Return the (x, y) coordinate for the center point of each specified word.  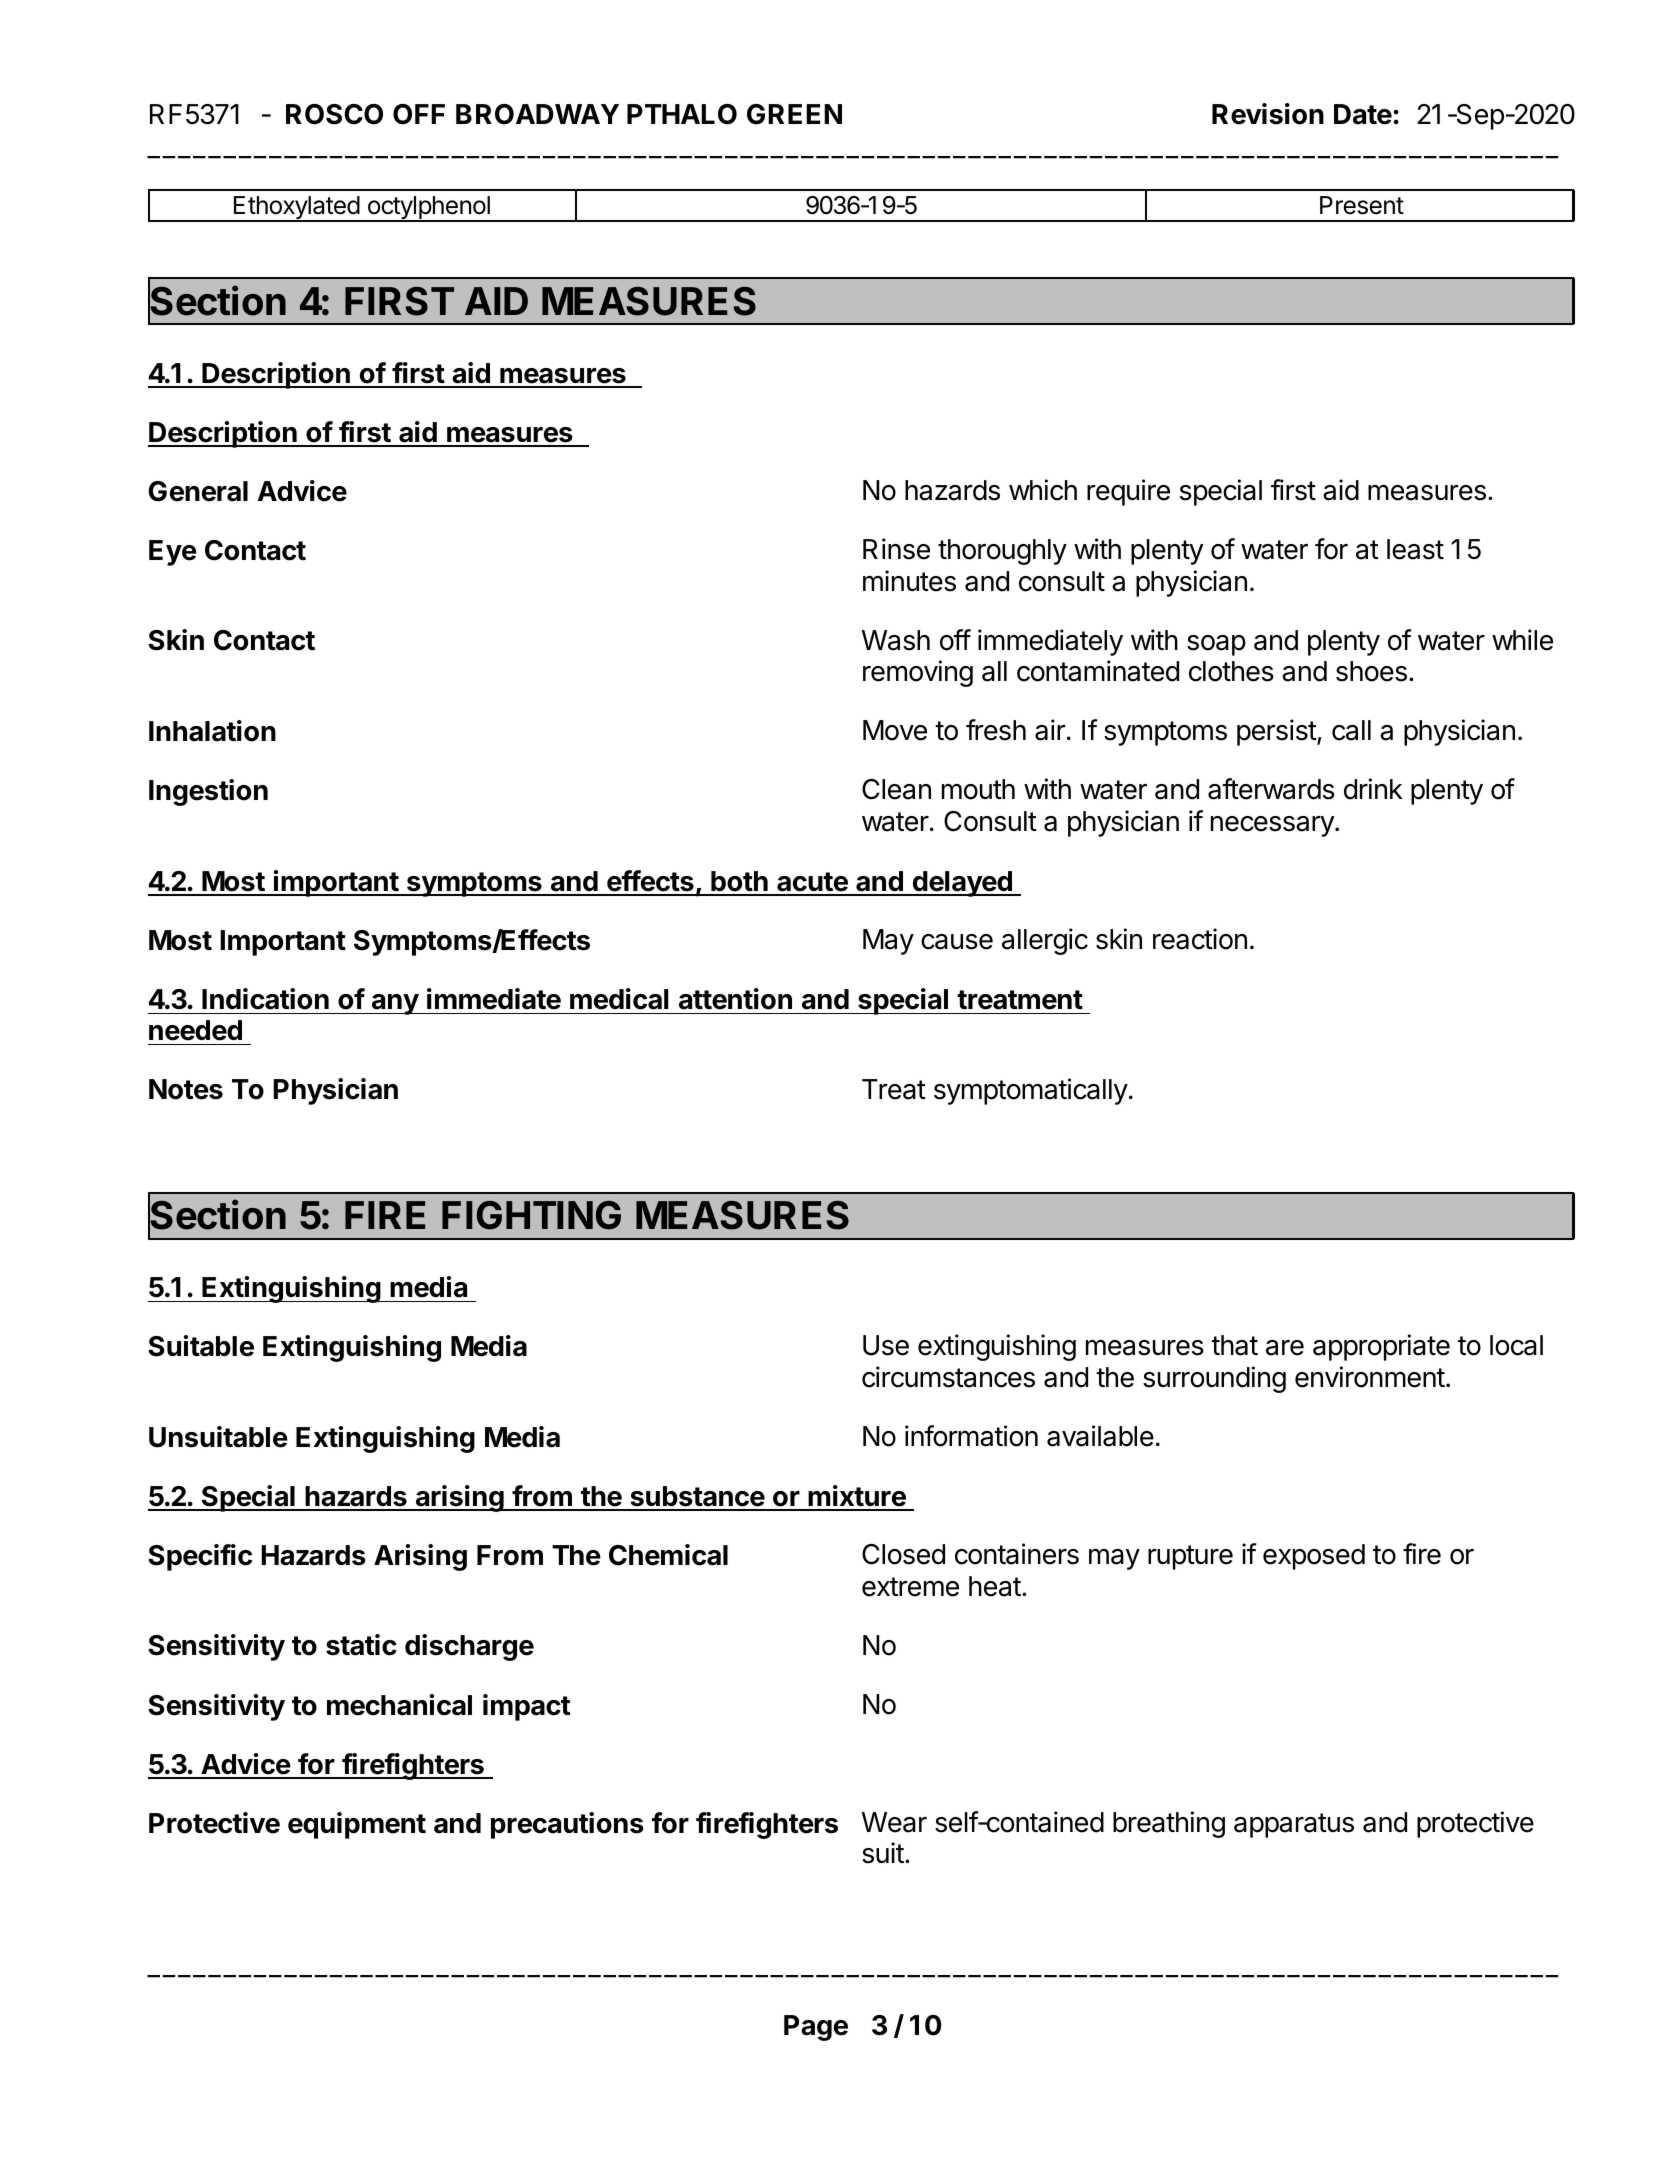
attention (735, 999)
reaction (1200, 939)
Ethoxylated (296, 209)
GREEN (794, 114)
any (395, 1004)
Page (816, 2028)
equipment (357, 1825)
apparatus (1294, 1825)
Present (1362, 205)
